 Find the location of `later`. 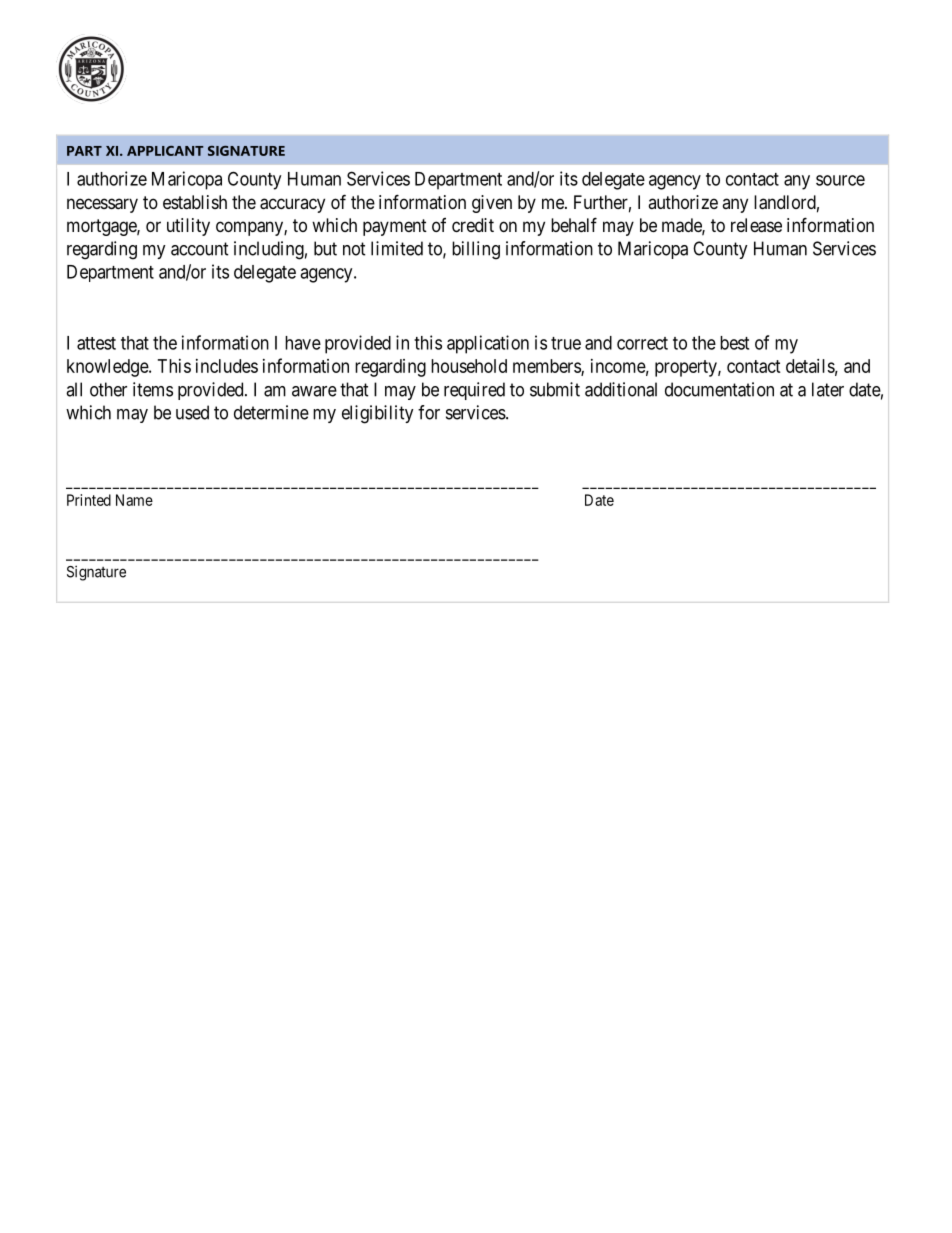

later is located at coordinates (828, 389).
